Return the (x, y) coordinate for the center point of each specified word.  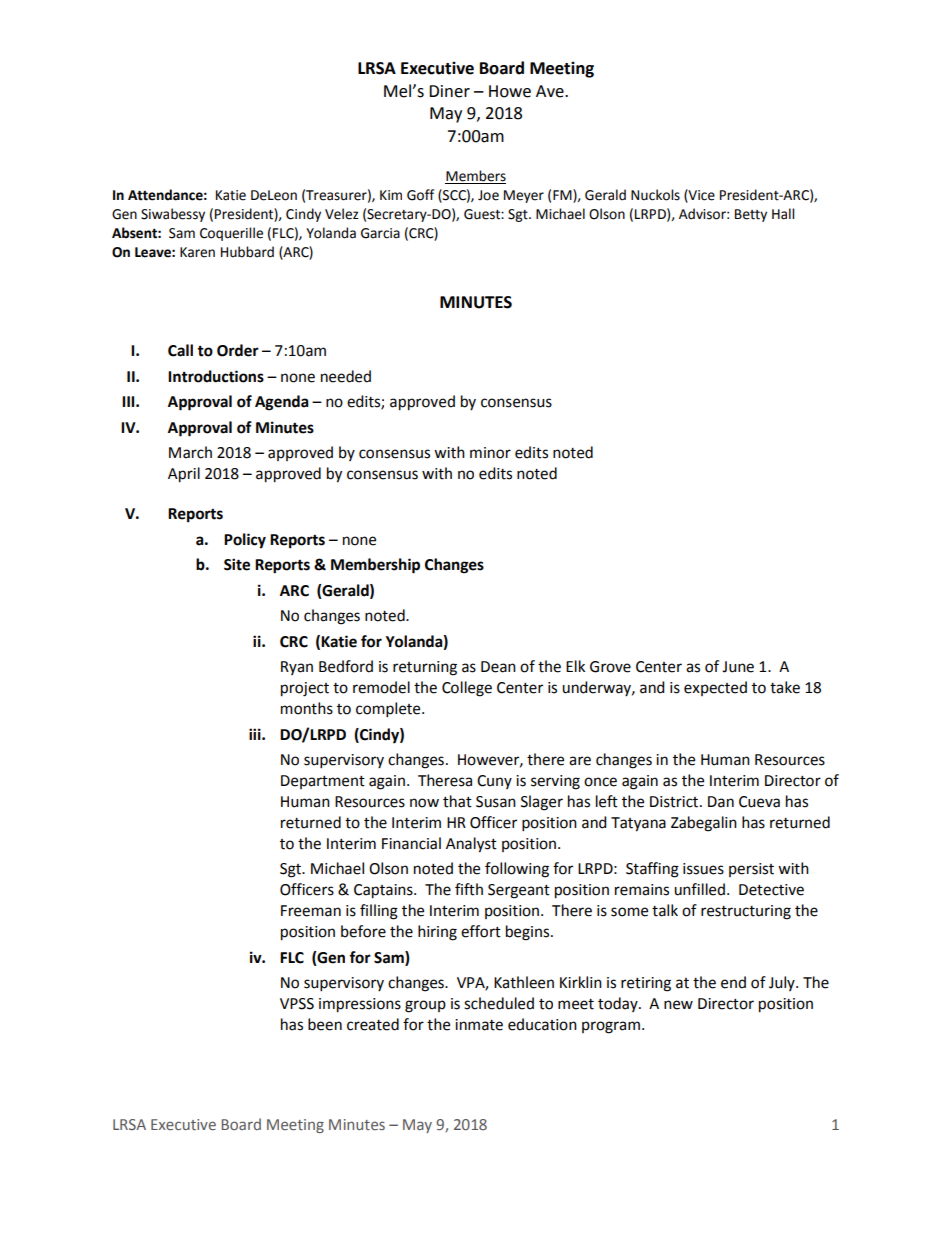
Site (237, 564)
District (675, 802)
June (738, 667)
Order (238, 350)
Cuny (494, 782)
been (325, 1024)
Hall (783, 214)
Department (323, 782)
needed (346, 376)
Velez (342, 214)
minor (490, 453)
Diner (449, 91)
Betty (751, 215)
